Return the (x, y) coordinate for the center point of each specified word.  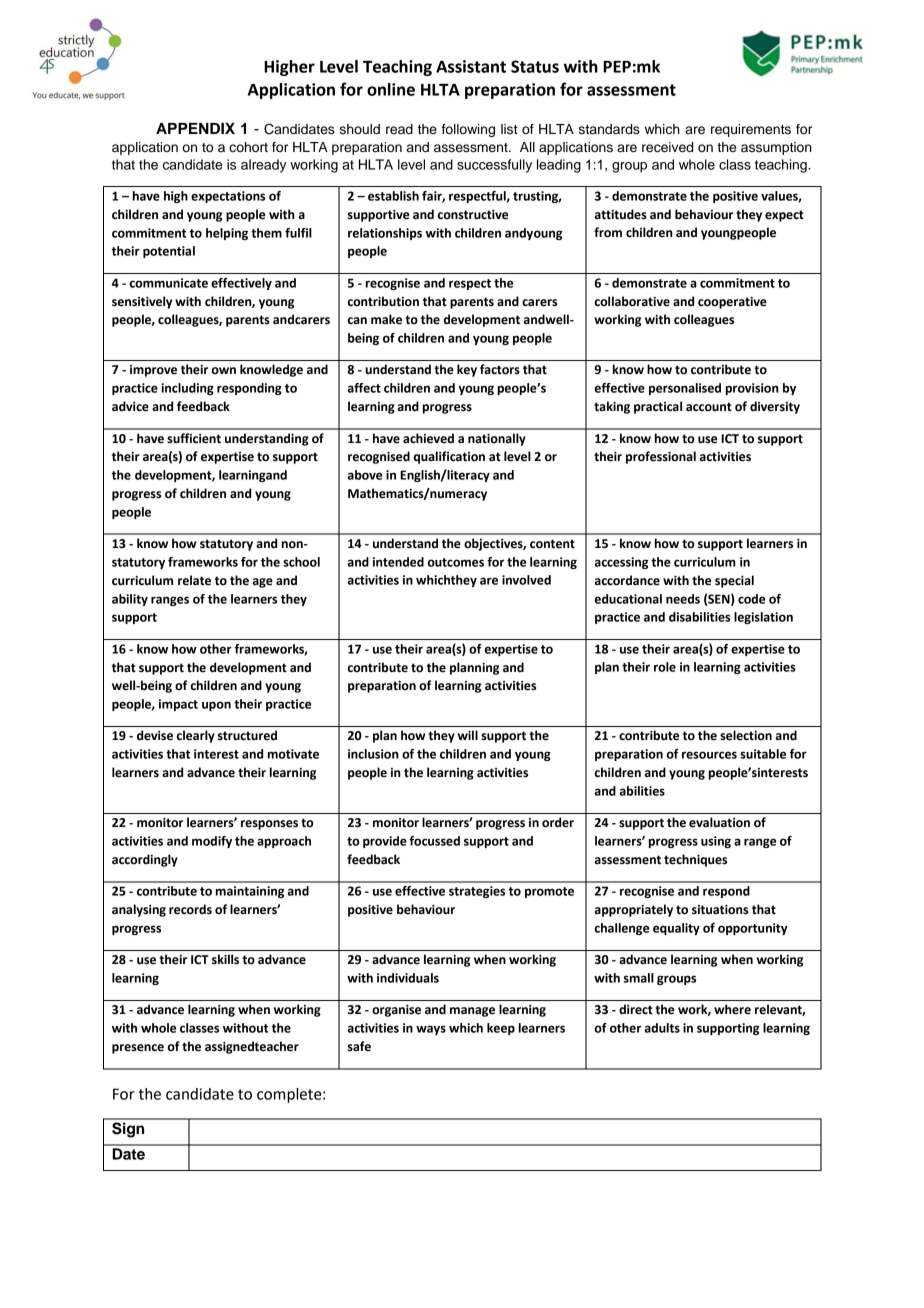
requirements (751, 130)
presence (138, 1049)
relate (194, 580)
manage (472, 1012)
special (734, 581)
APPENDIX (195, 128)
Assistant (471, 66)
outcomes (456, 562)
